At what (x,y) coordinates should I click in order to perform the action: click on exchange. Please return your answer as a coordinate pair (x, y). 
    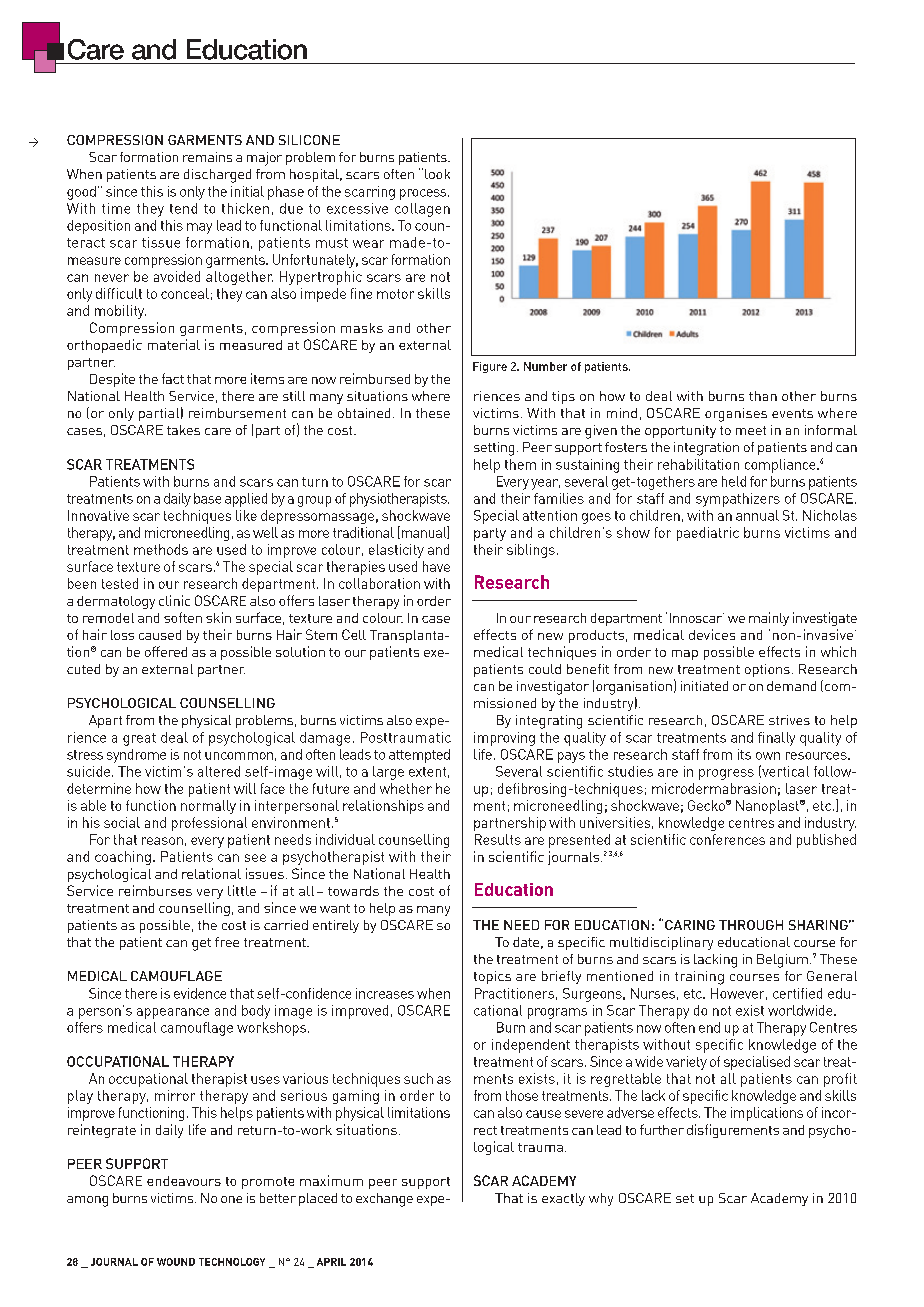
    Looking at the image, I should click on (384, 1200).
